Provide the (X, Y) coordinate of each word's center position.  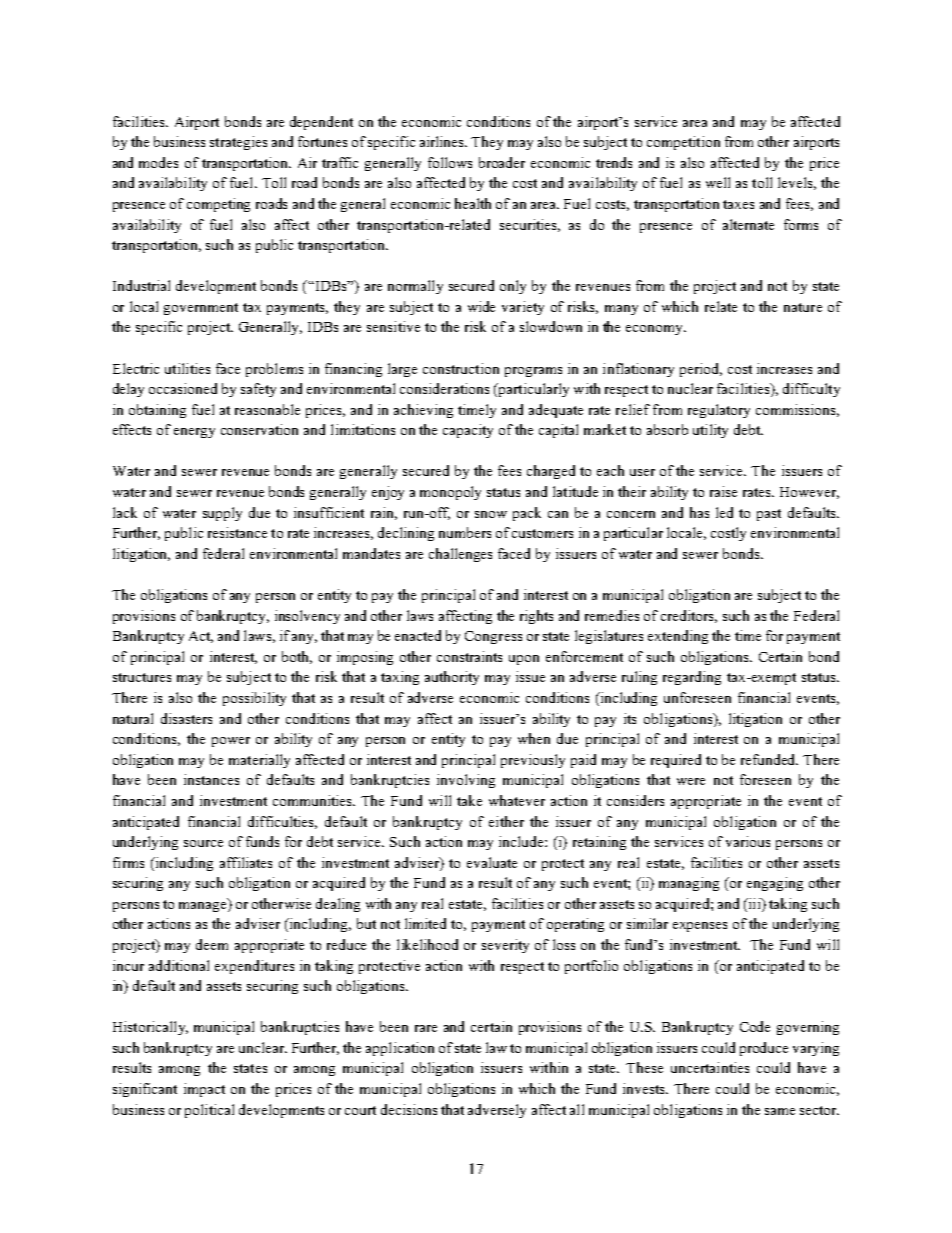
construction (461, 368)
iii (754, 903)
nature (803, 307)
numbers (465, 532)
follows (450, 162)
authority (452, 678)
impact (204, 1090)
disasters (186, 718)
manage (204, 905)
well (718, 182)
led (724, 512)
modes (158, 162)
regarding (692, 678)
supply (222, 514)
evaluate (492, 862)
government (201, 309)
